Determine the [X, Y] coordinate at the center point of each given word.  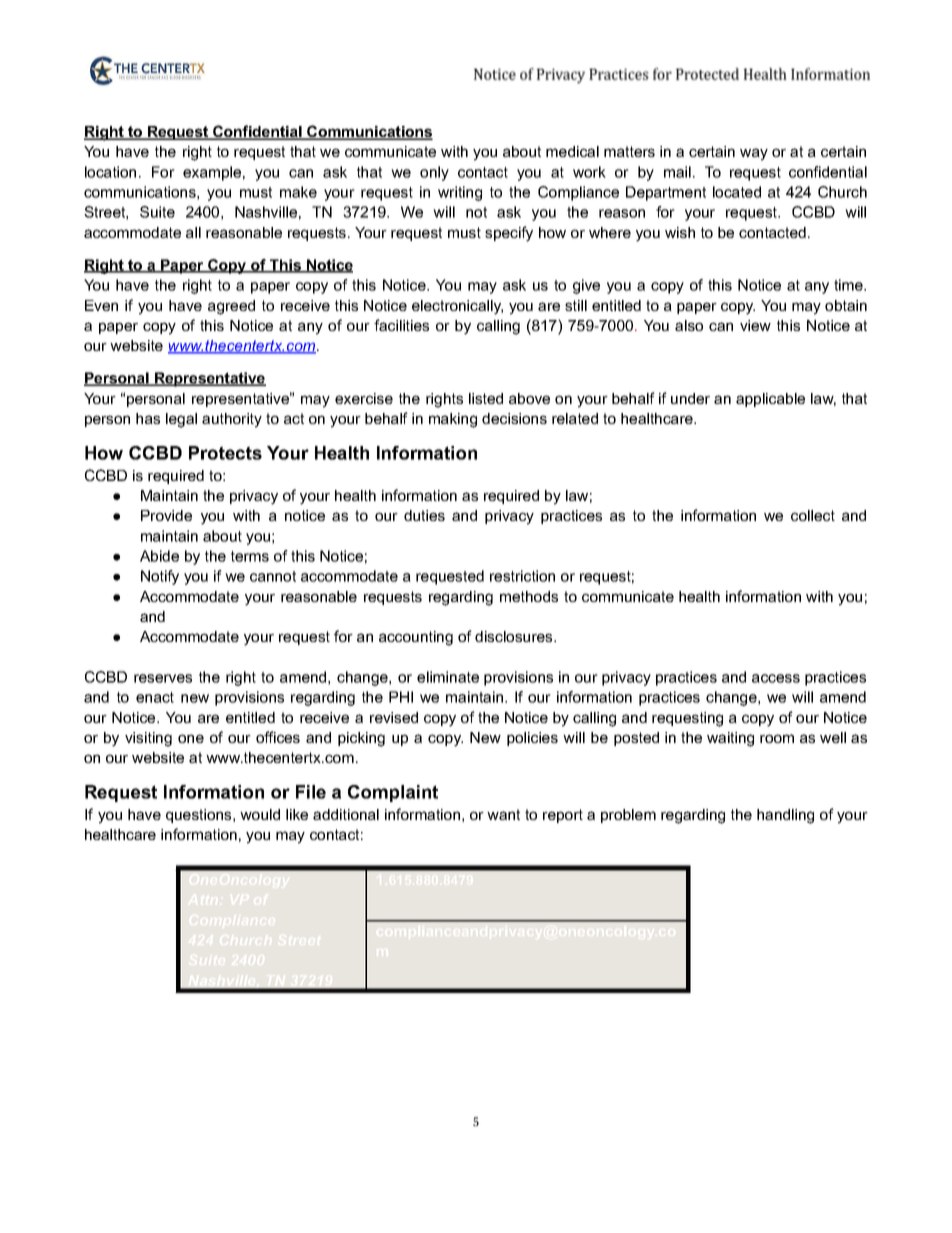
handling [785, 816]
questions [200, 816]
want [503, 814]
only [434, 173]
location [110, 172]
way [754, 154]
